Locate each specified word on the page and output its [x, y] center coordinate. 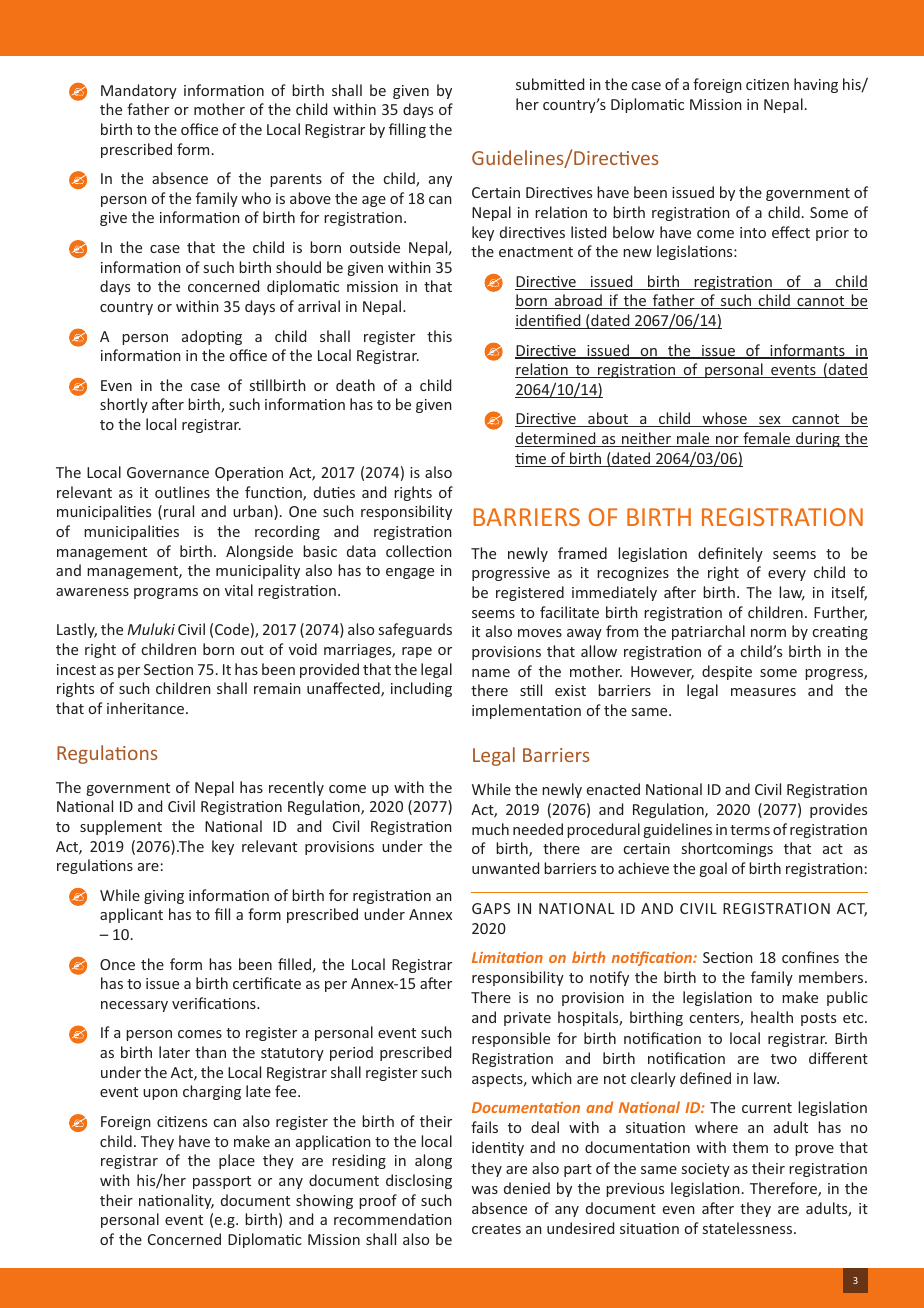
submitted [550, 84]
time [532, 460]
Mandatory [139, 91]
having [816, 85]
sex [770, 421]
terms [750, 830]
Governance [168, 472]
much [490, 829]
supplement [121, 827]
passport [222, 1182]
